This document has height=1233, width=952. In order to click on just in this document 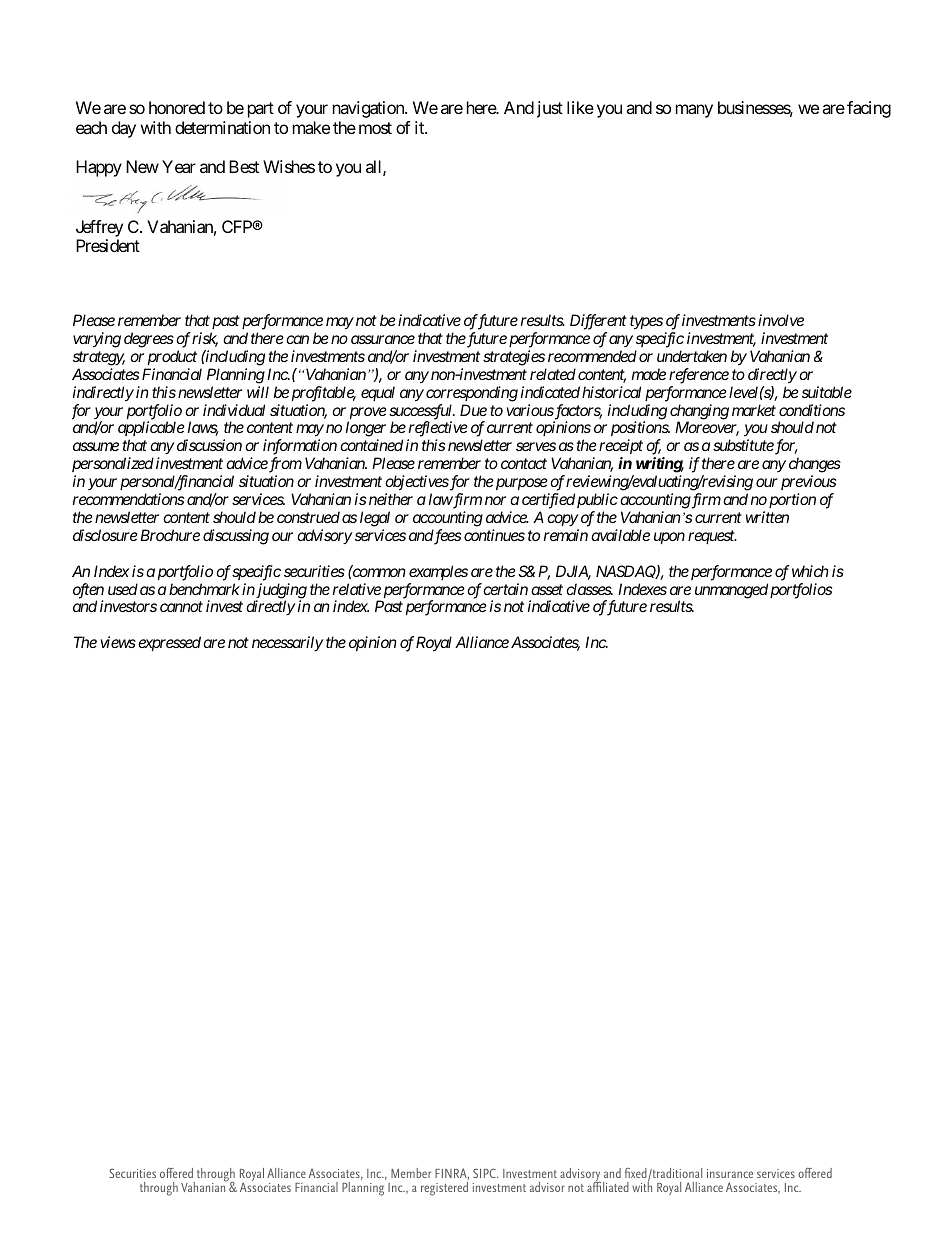, I will do `click(550, 109)`.
